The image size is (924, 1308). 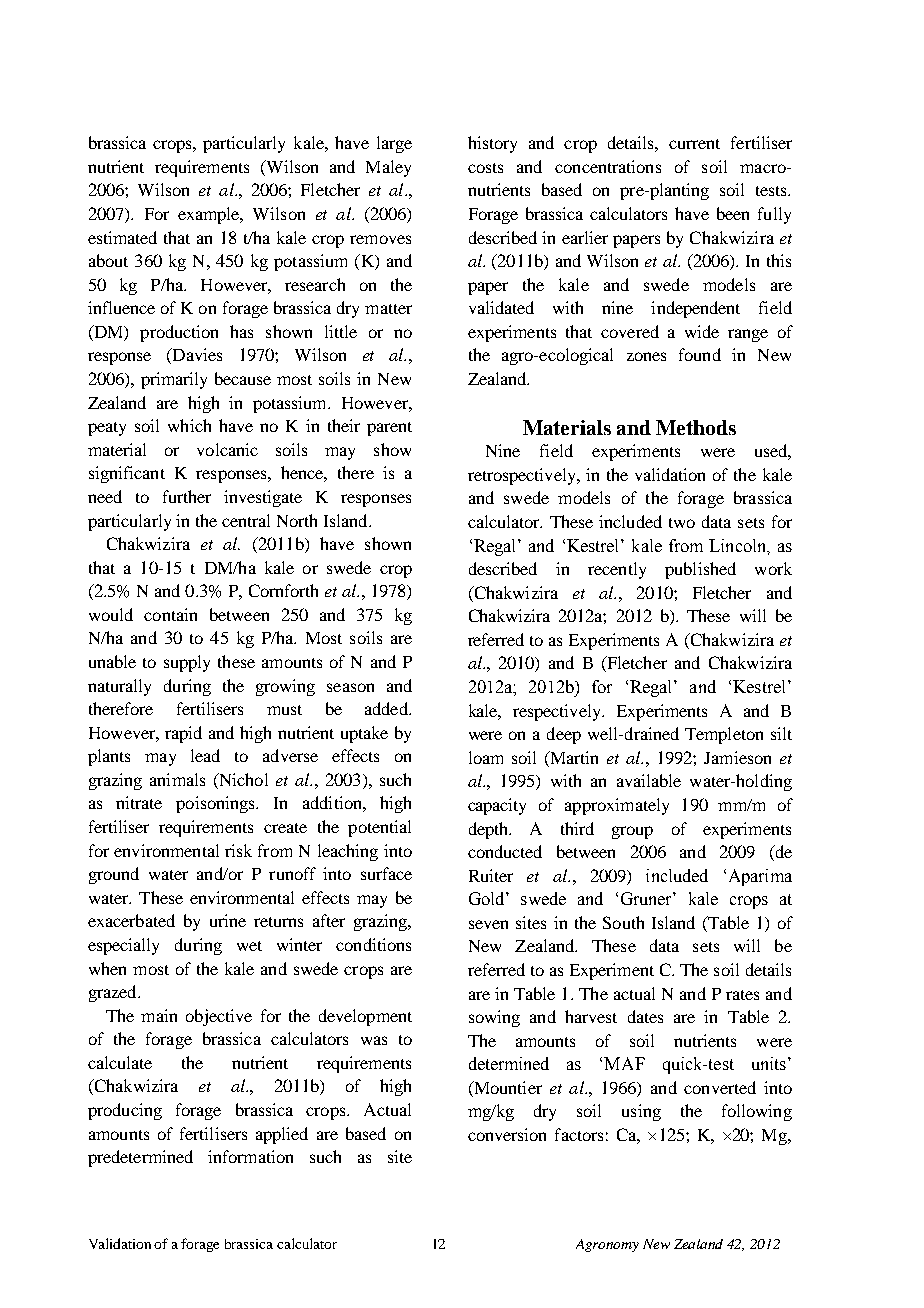 I want to click on conversion, so click(x=507, y=1134).
